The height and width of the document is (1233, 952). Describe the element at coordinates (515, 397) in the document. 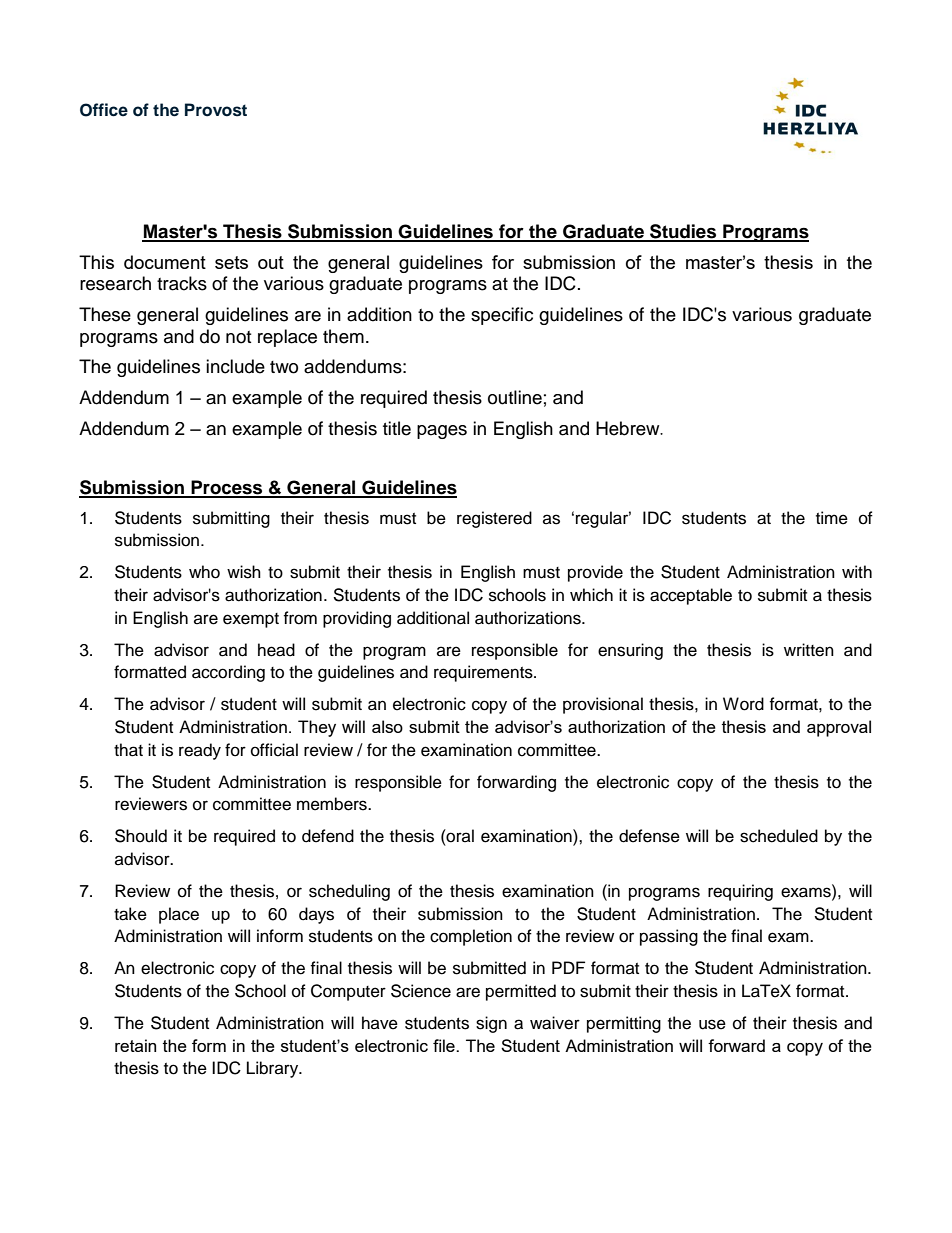

I see `outline` at that location.
